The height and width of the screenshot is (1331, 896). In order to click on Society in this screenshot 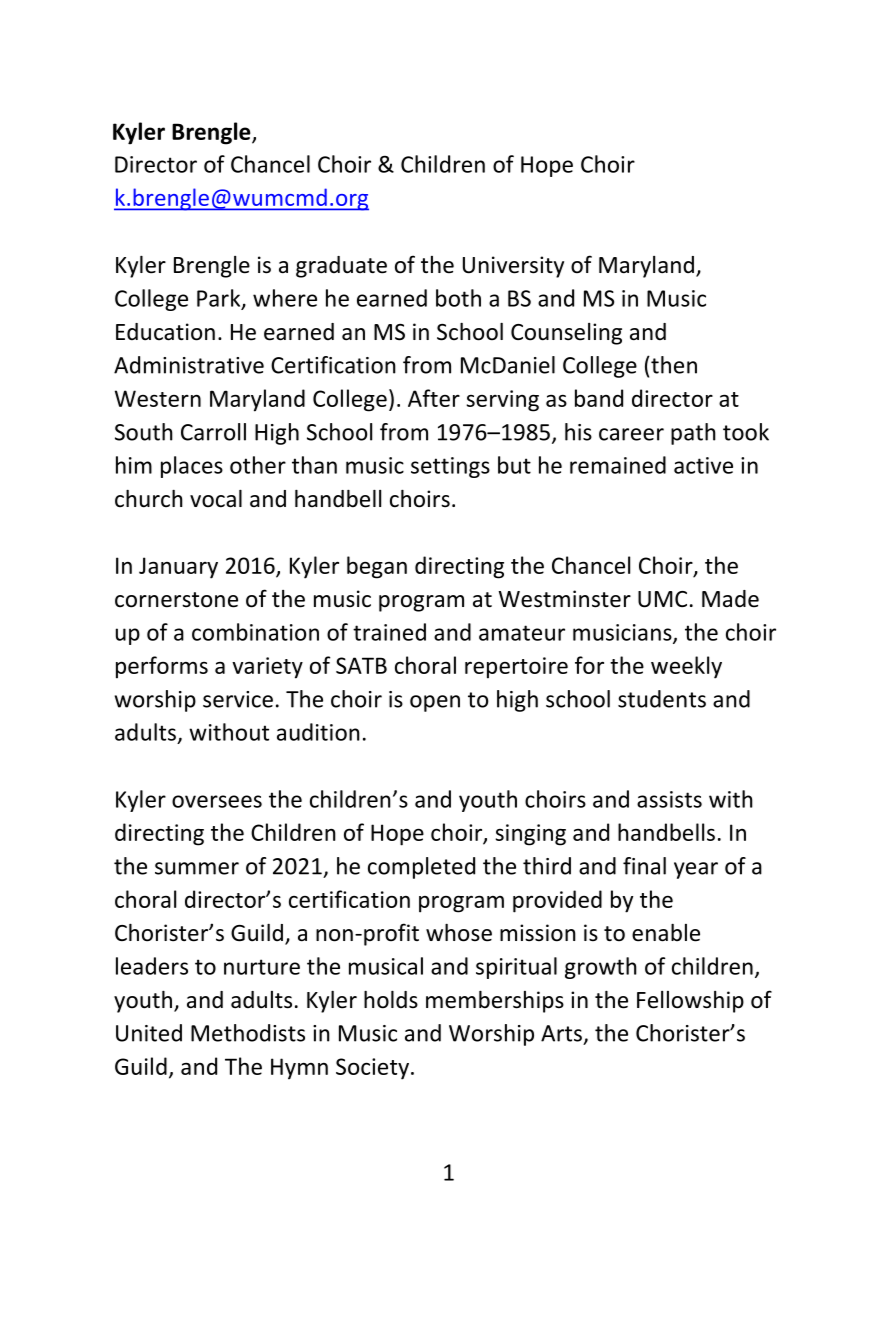, I will do `click(372, 1069)`.
